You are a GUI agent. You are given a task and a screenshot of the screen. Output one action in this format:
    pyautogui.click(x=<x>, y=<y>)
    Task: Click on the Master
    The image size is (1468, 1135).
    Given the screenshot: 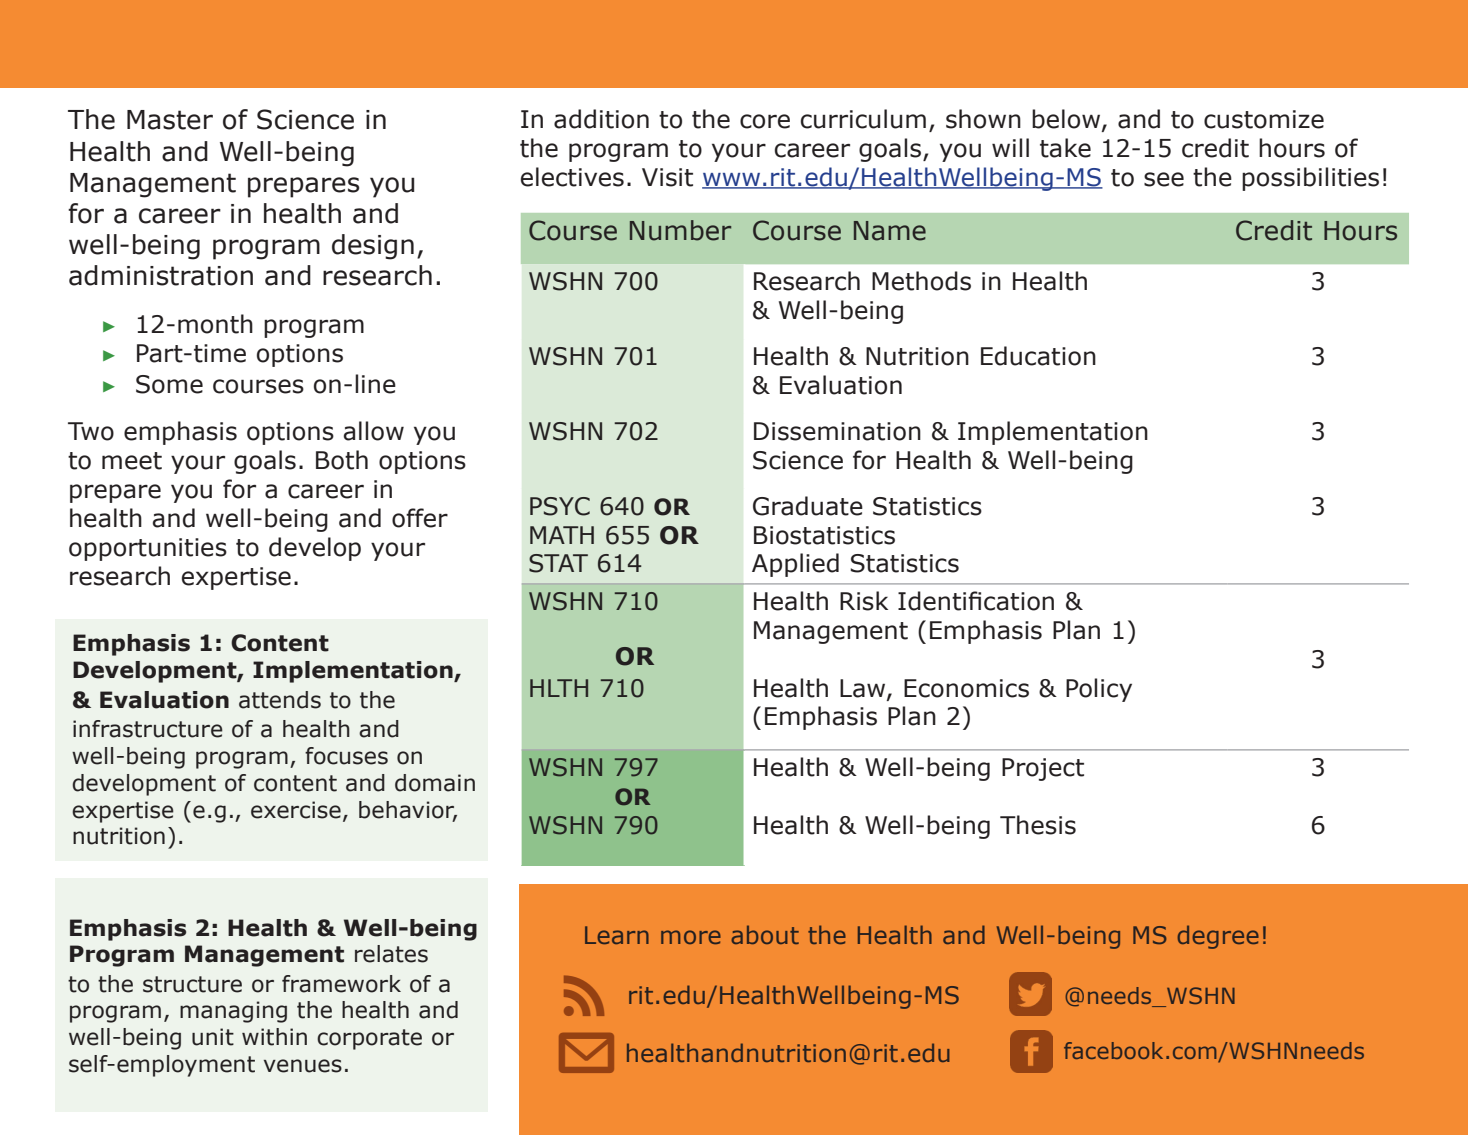 What is the action you would take?
    pyautogui.click(x=170, y=120)
